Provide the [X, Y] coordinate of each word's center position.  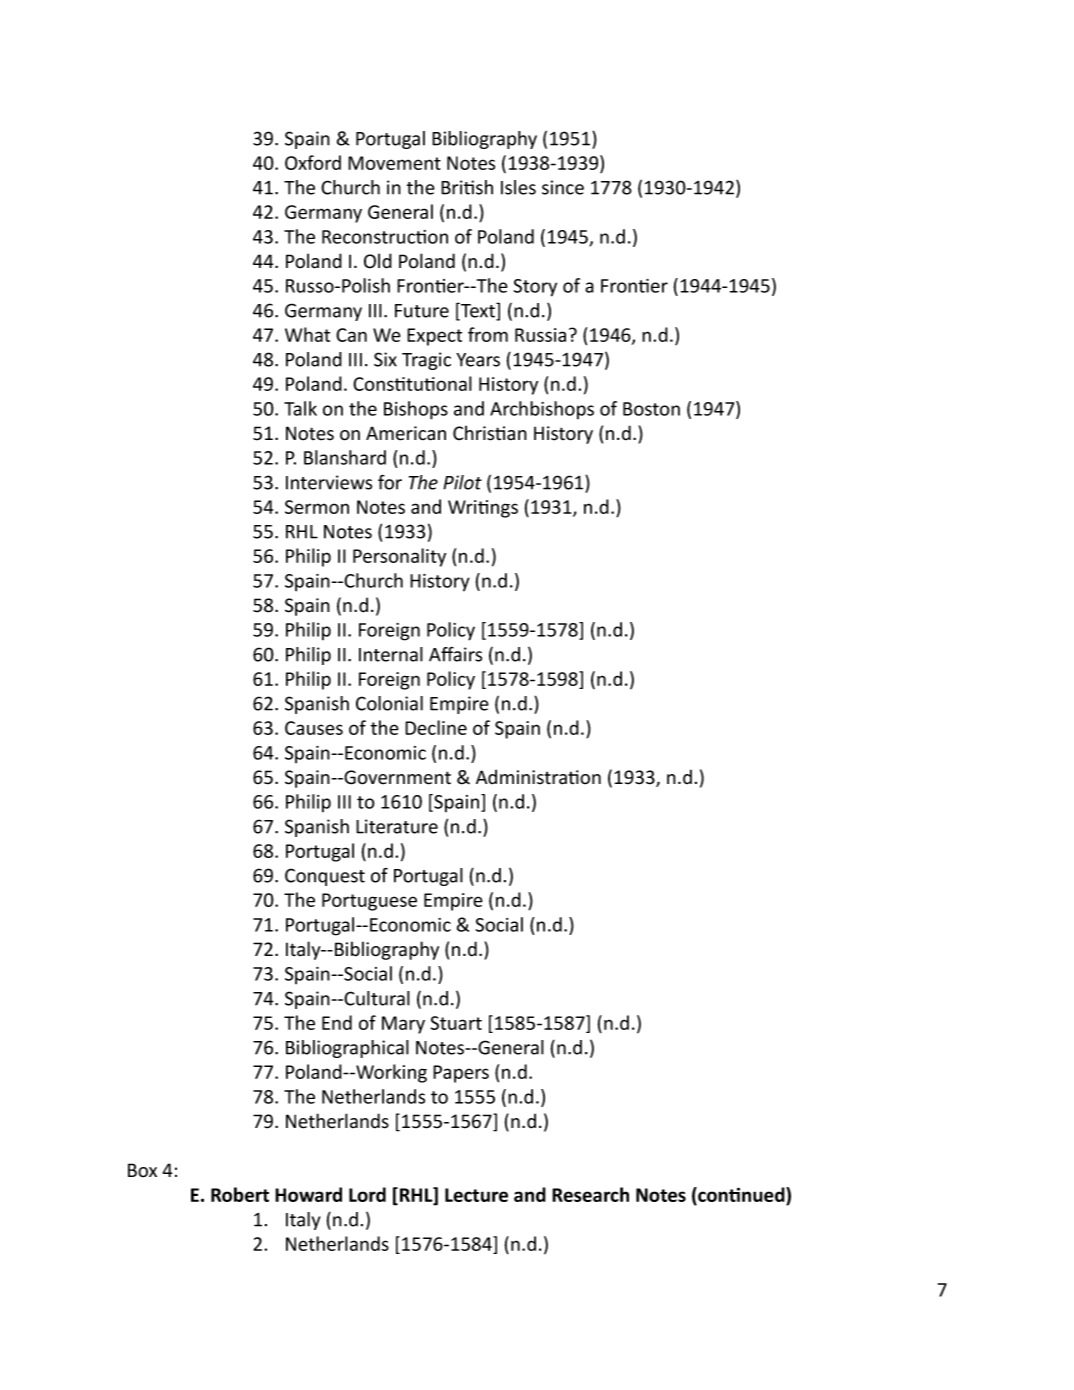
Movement [394, 163]
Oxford [313, 162]
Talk [300, 408]
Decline [436, 727]
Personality [399, 557]
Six [385, 359]
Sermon [317, 507]
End [337, 1022]
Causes [314, 728]
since [563, 187]
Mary [403, 1025]
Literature [397, 826]
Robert [240, 1194]
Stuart [456, 1023]
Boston [651, 409]
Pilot [462, 482]
